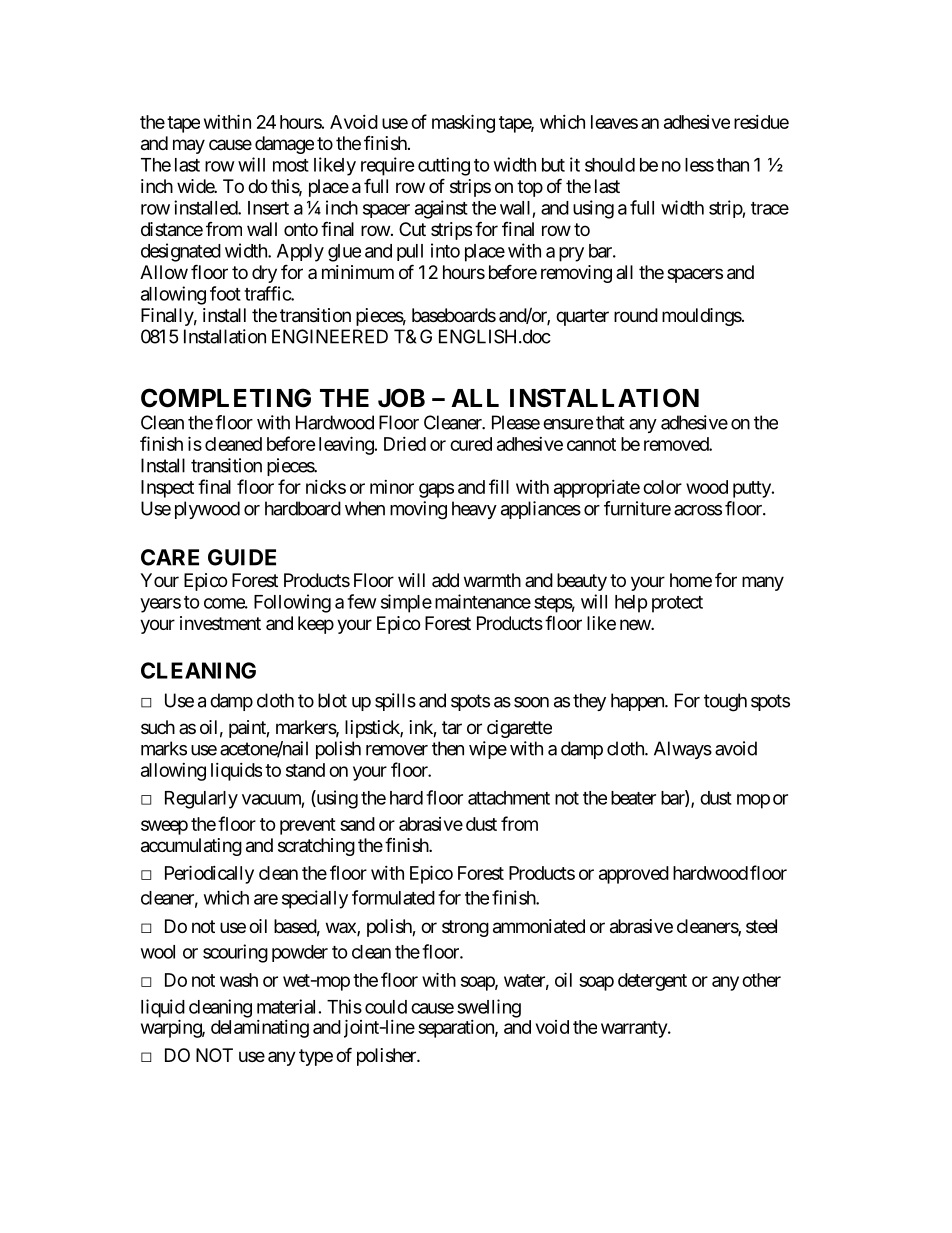 Image resolution: width=952 pixels, height=1233 pixels. Describe the element at coordinates (191, 847) in the screenshot. I see `accumulating` at that location.
